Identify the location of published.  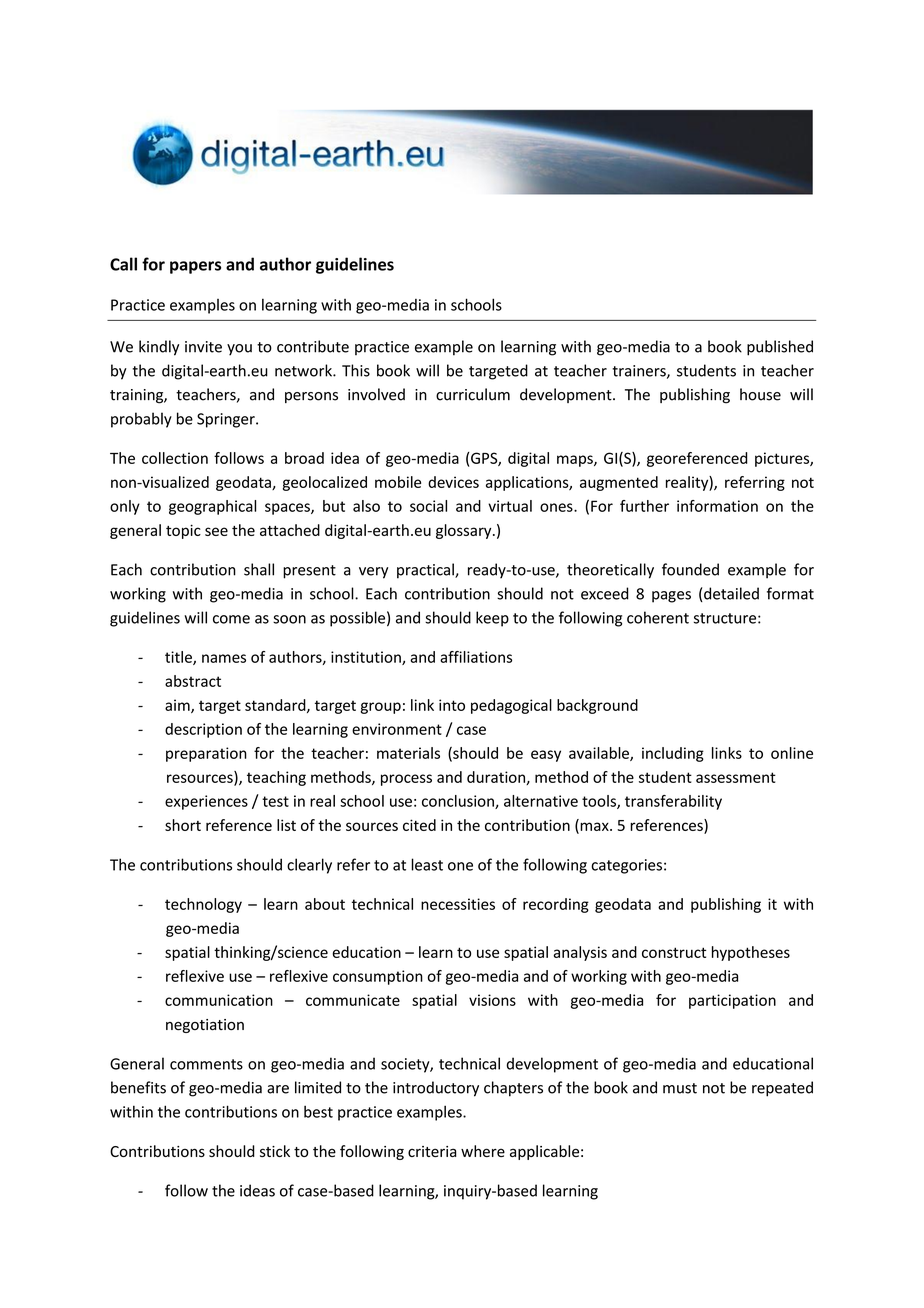
(780, 348).
